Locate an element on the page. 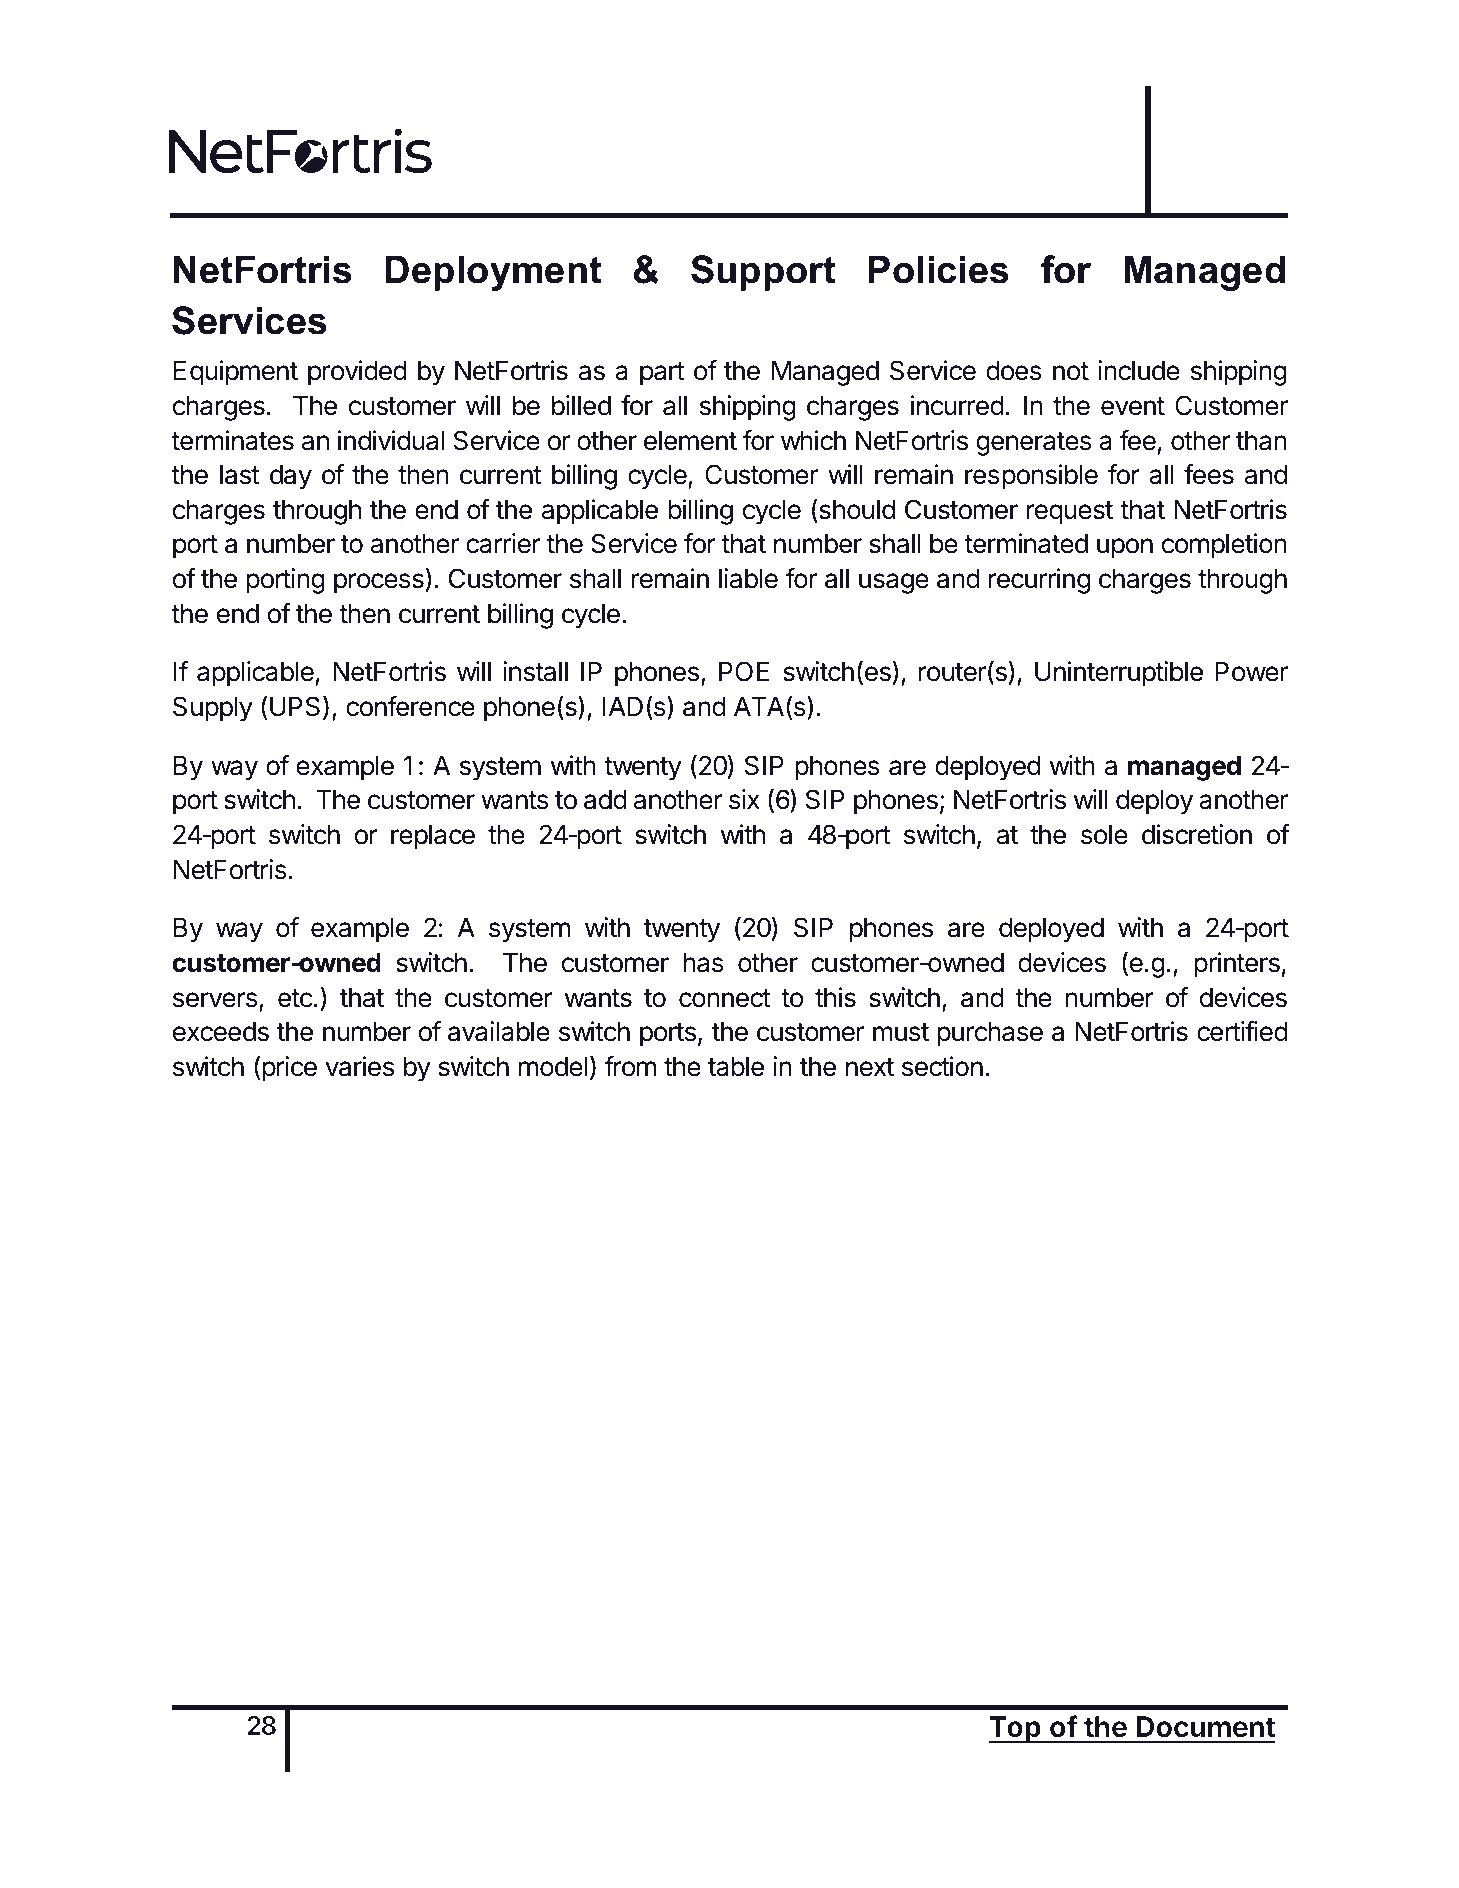 Image resolution: width=1459 pixels, height=1888 pixels. section is located at coordinates (942, 1066).
